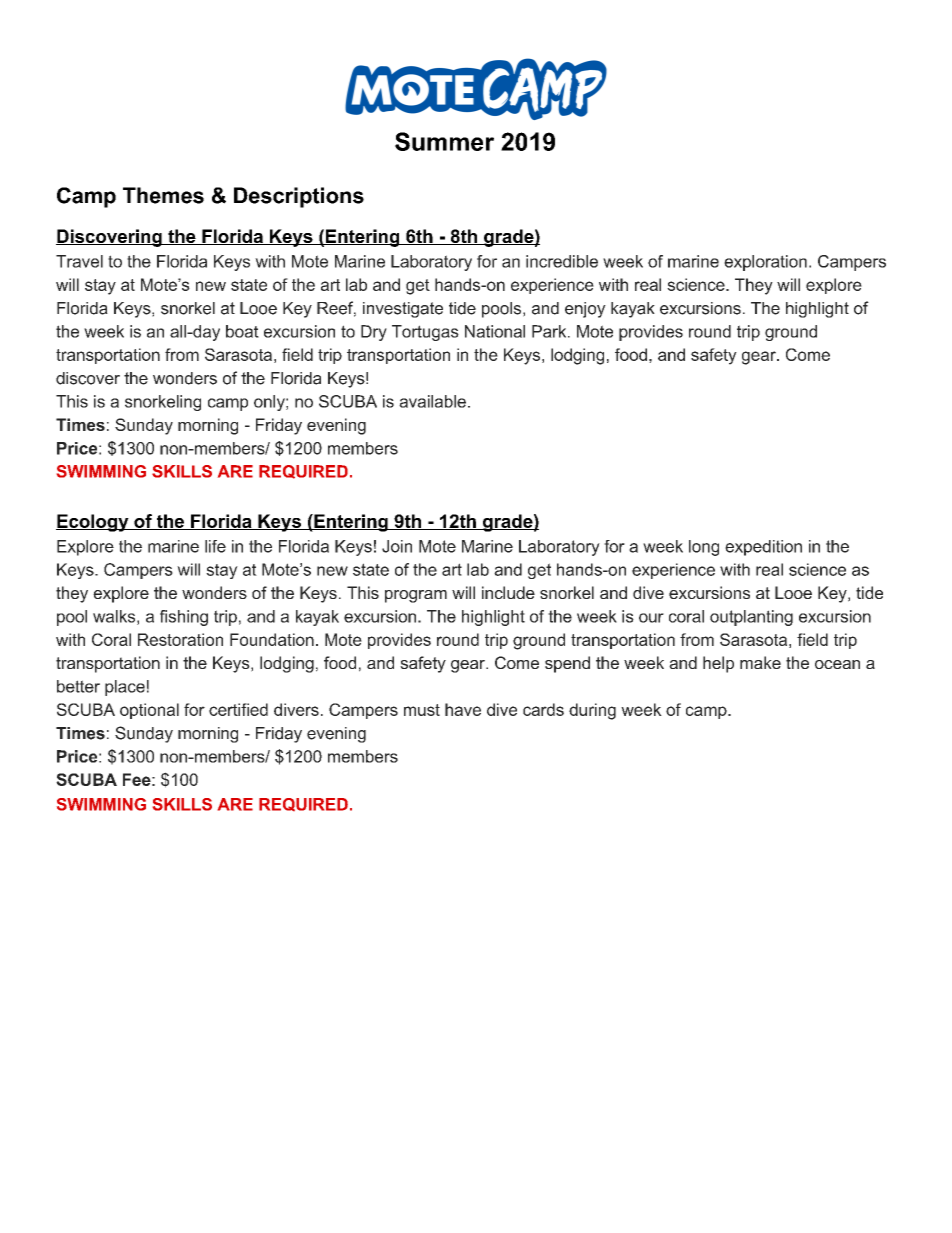  I want to click on Summer, so click(444, 141).
